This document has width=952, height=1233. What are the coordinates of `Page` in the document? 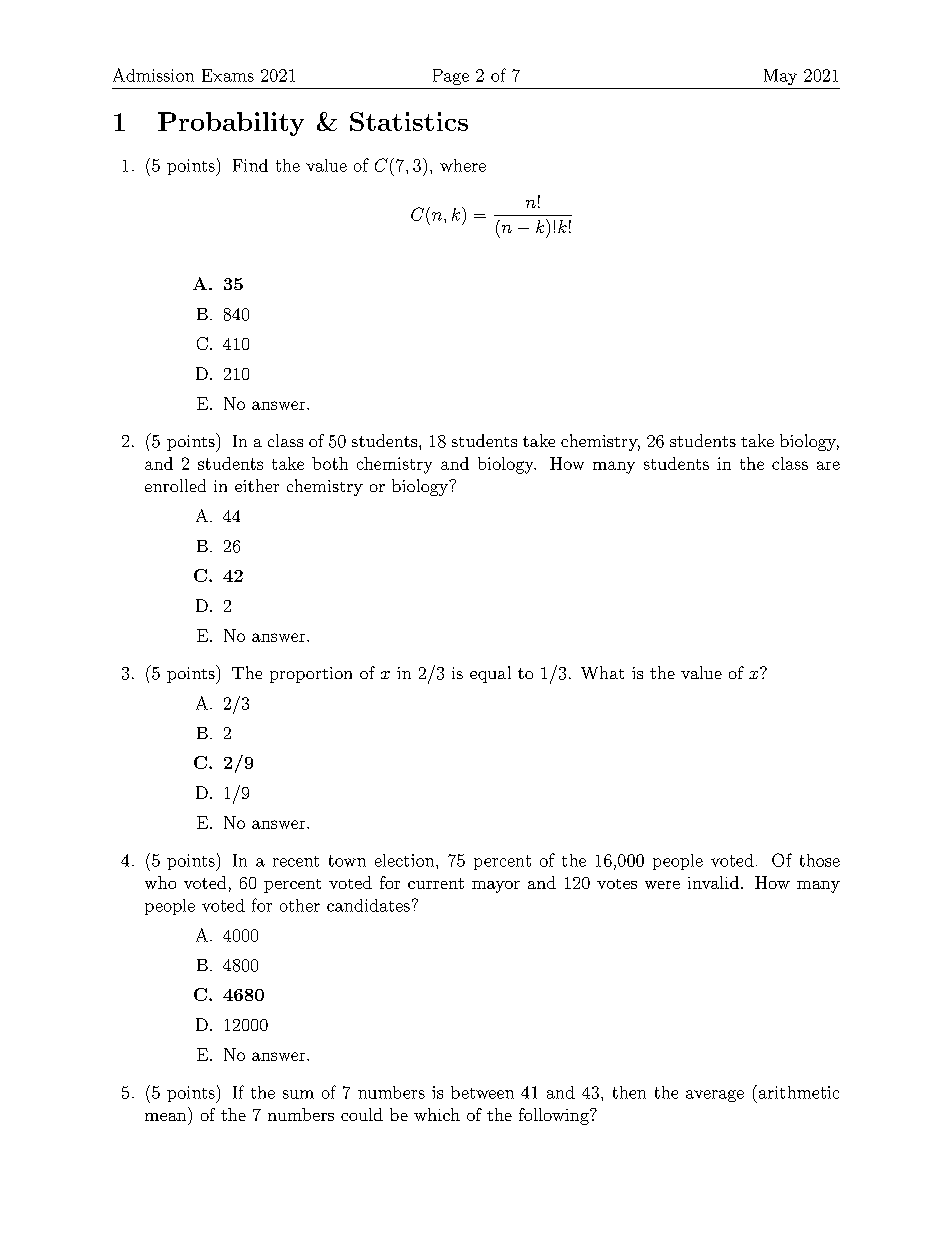 It's located at (451, 77).
